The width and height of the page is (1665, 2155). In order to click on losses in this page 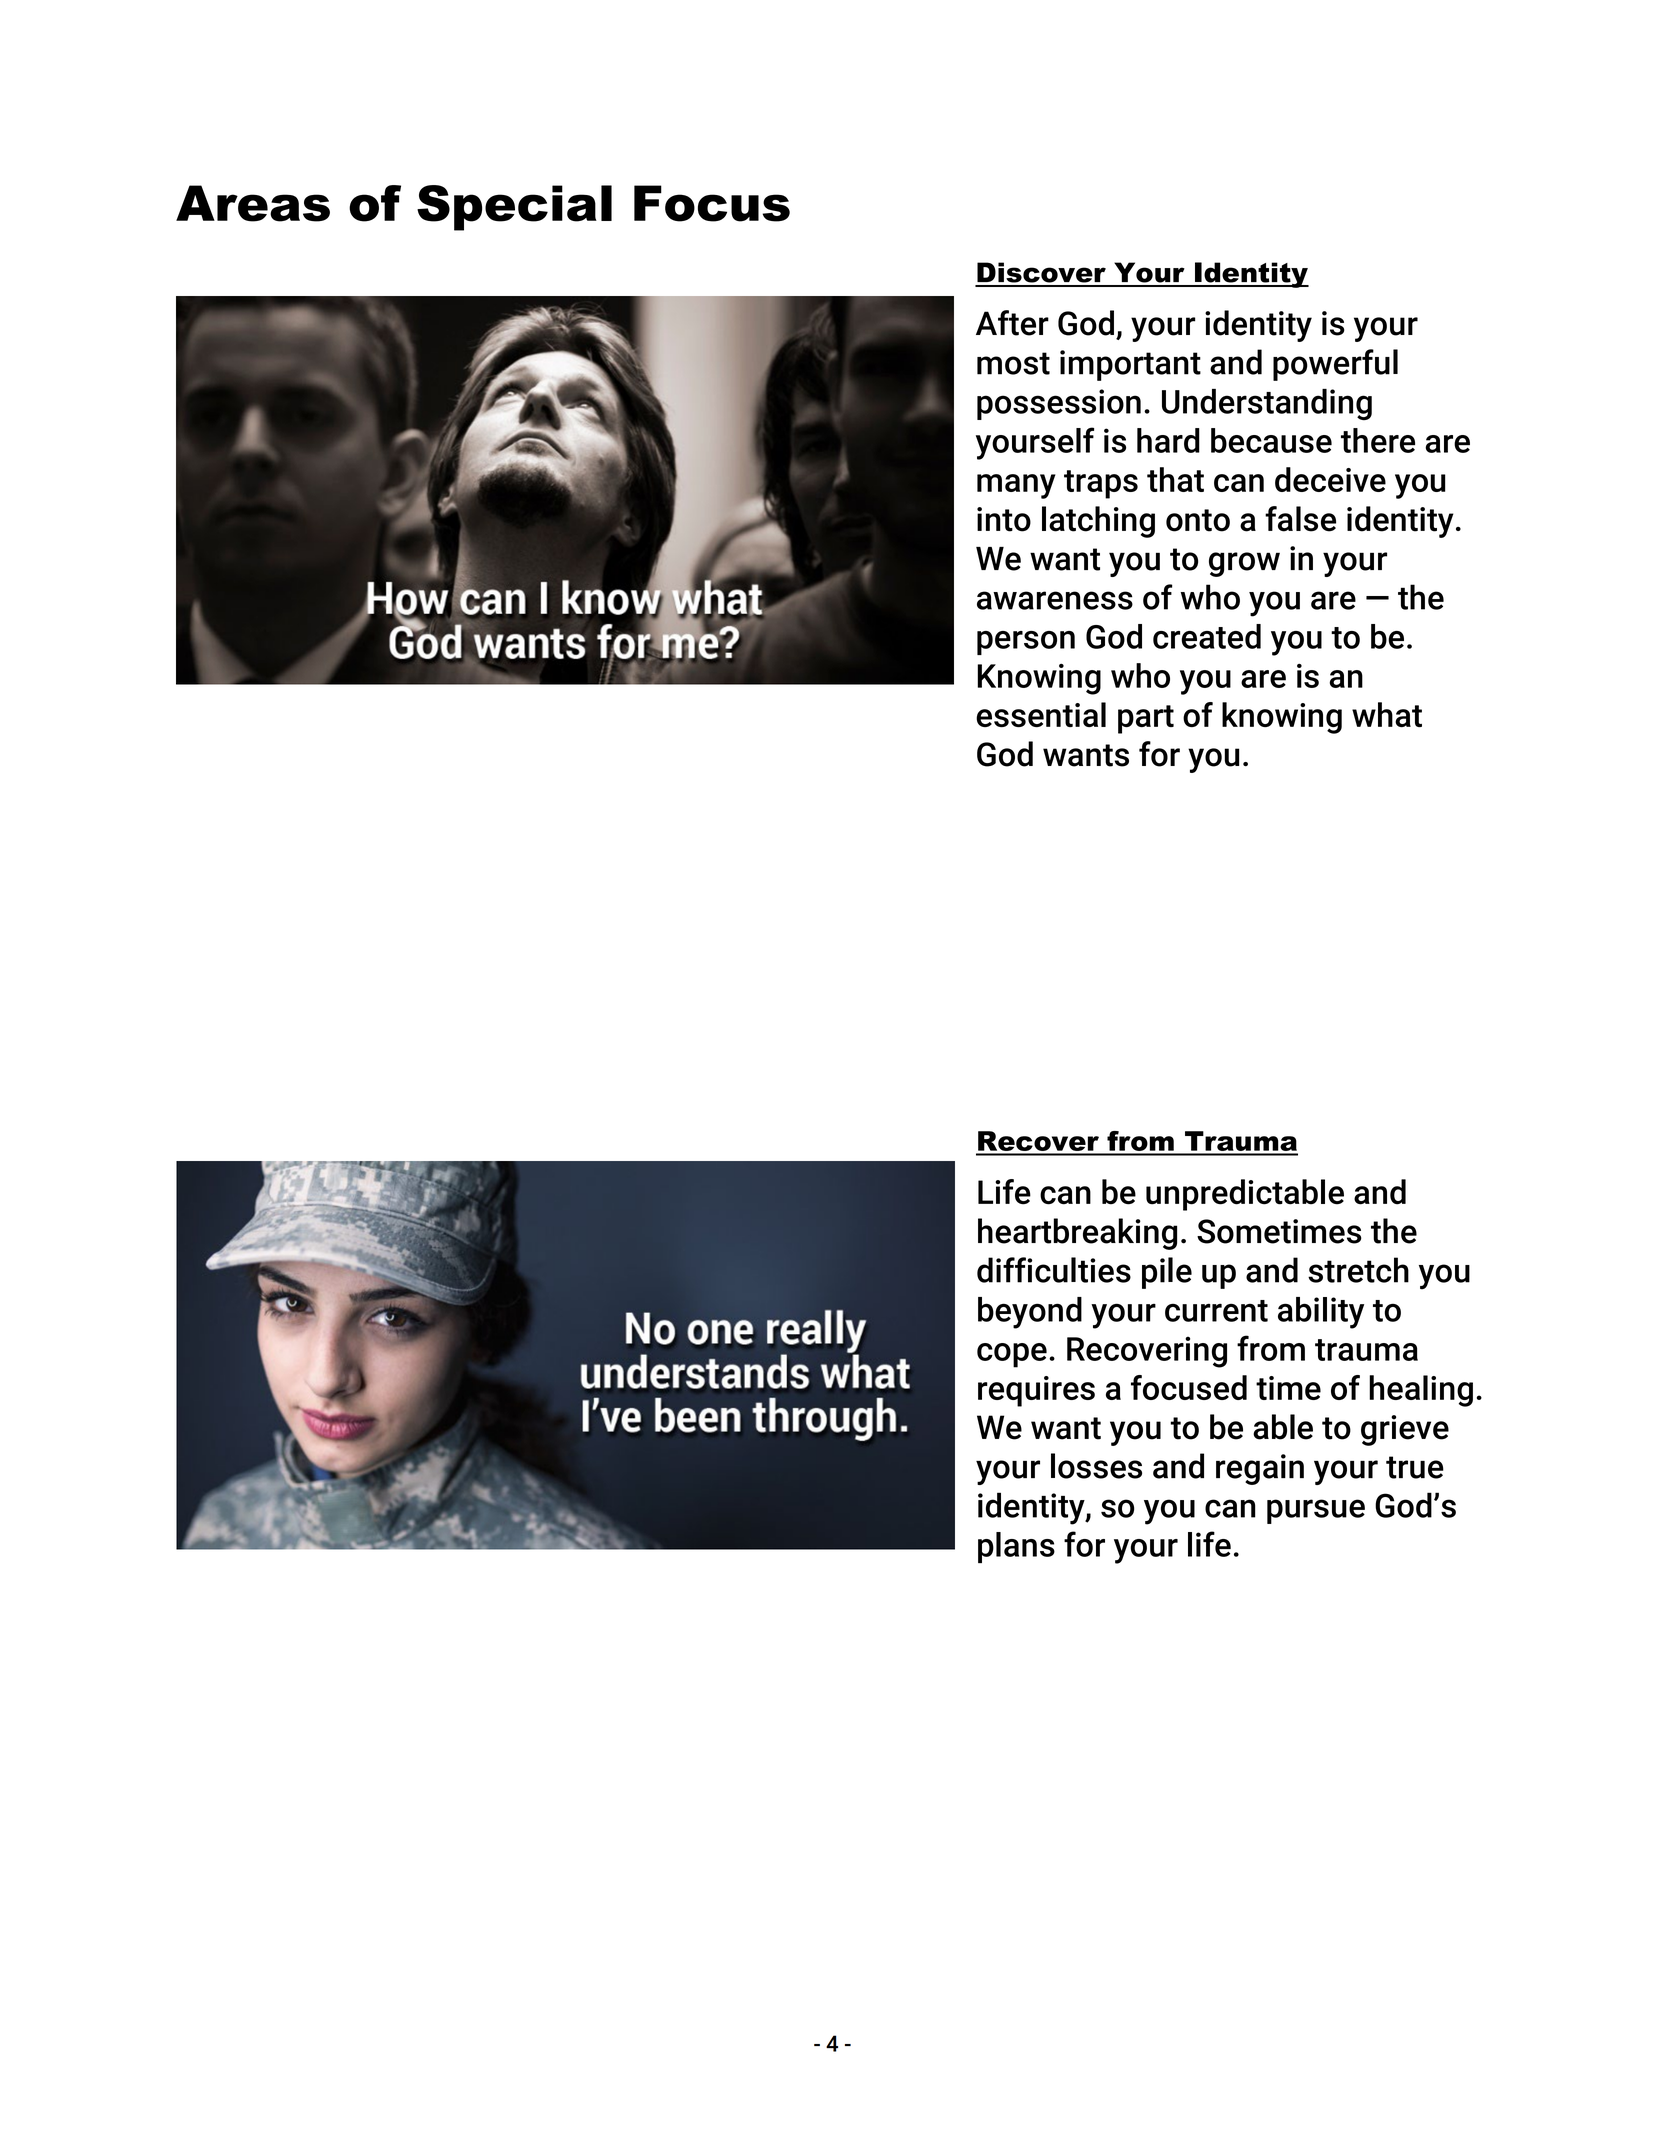, I will do `click(1096, 1466)`.
